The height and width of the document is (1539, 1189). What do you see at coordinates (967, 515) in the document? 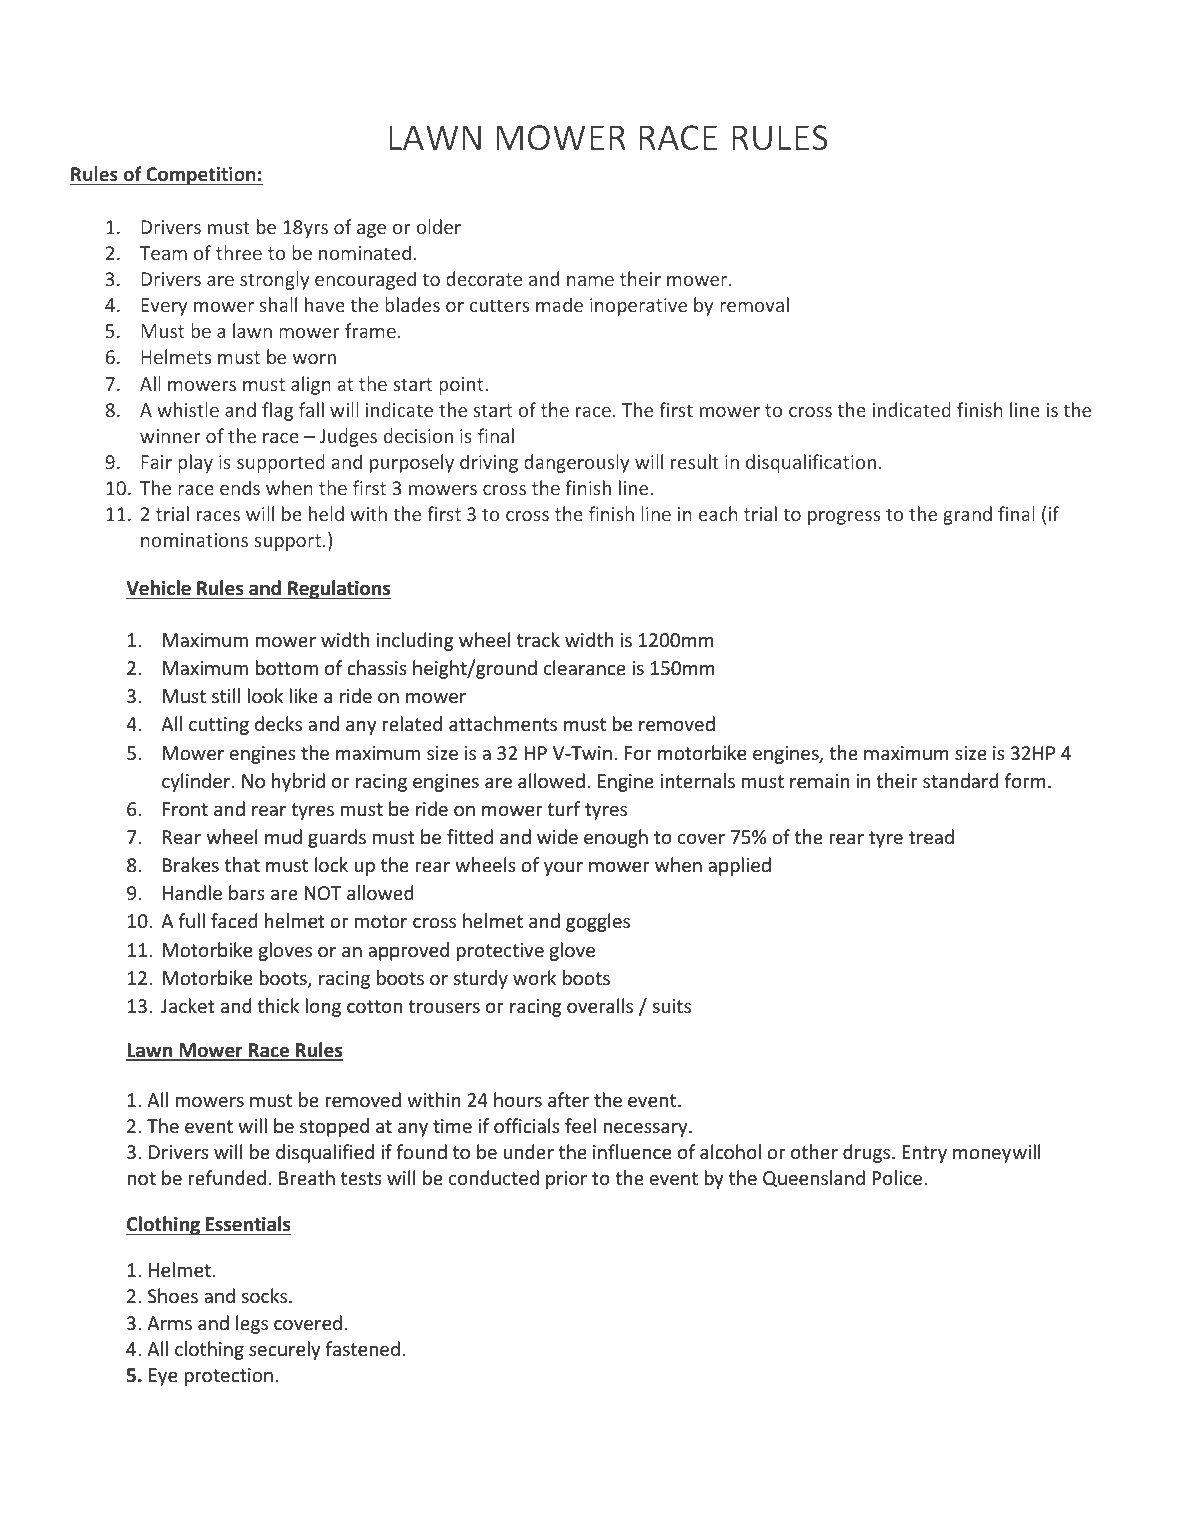
I see `grand` at bounding box center [967, 515].
